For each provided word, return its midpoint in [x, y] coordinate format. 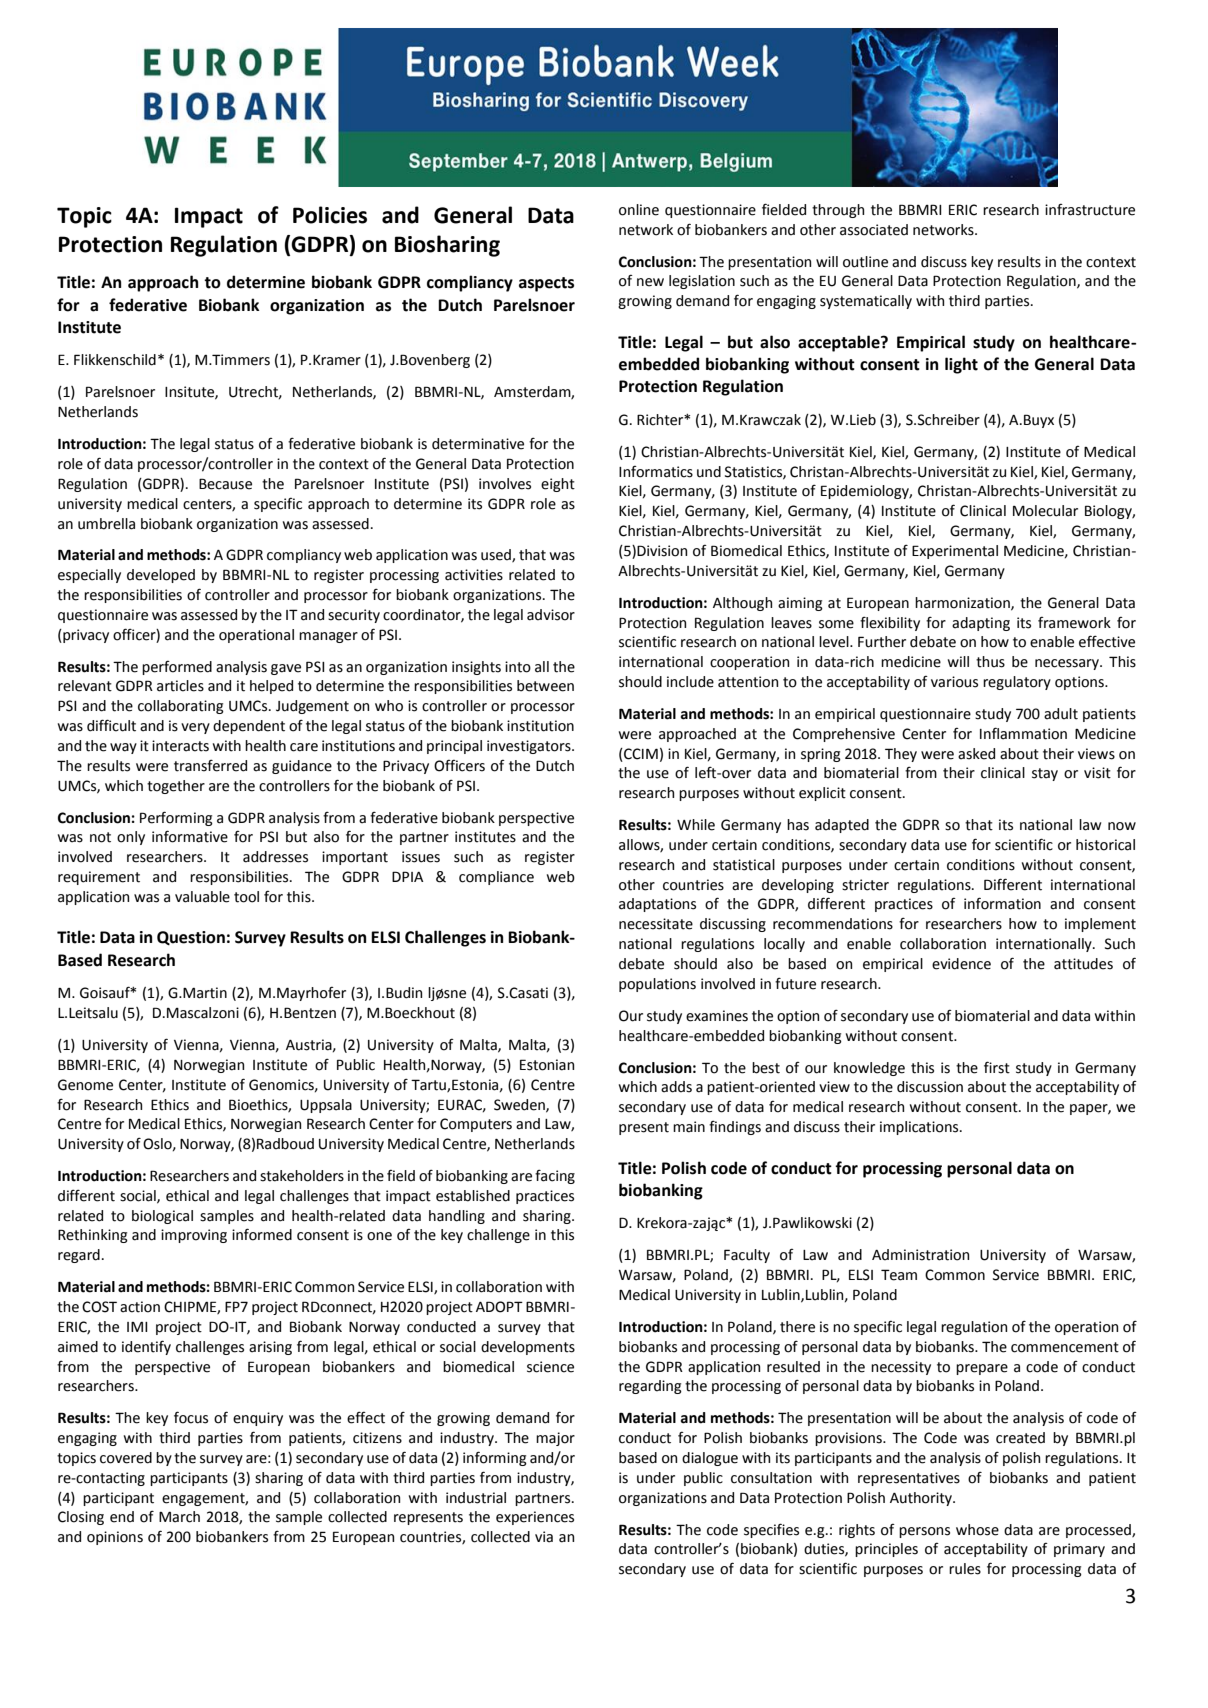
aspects [546, 284]
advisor [551, 615]
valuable [202, 897]
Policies [330, 215]
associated [874, 230]
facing [555, 1176]
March [179, 1517]
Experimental [955, 552]
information [1002, 903]
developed [161, 576]
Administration [920, 1255]
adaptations [657, 905]
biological [162, 1217]
